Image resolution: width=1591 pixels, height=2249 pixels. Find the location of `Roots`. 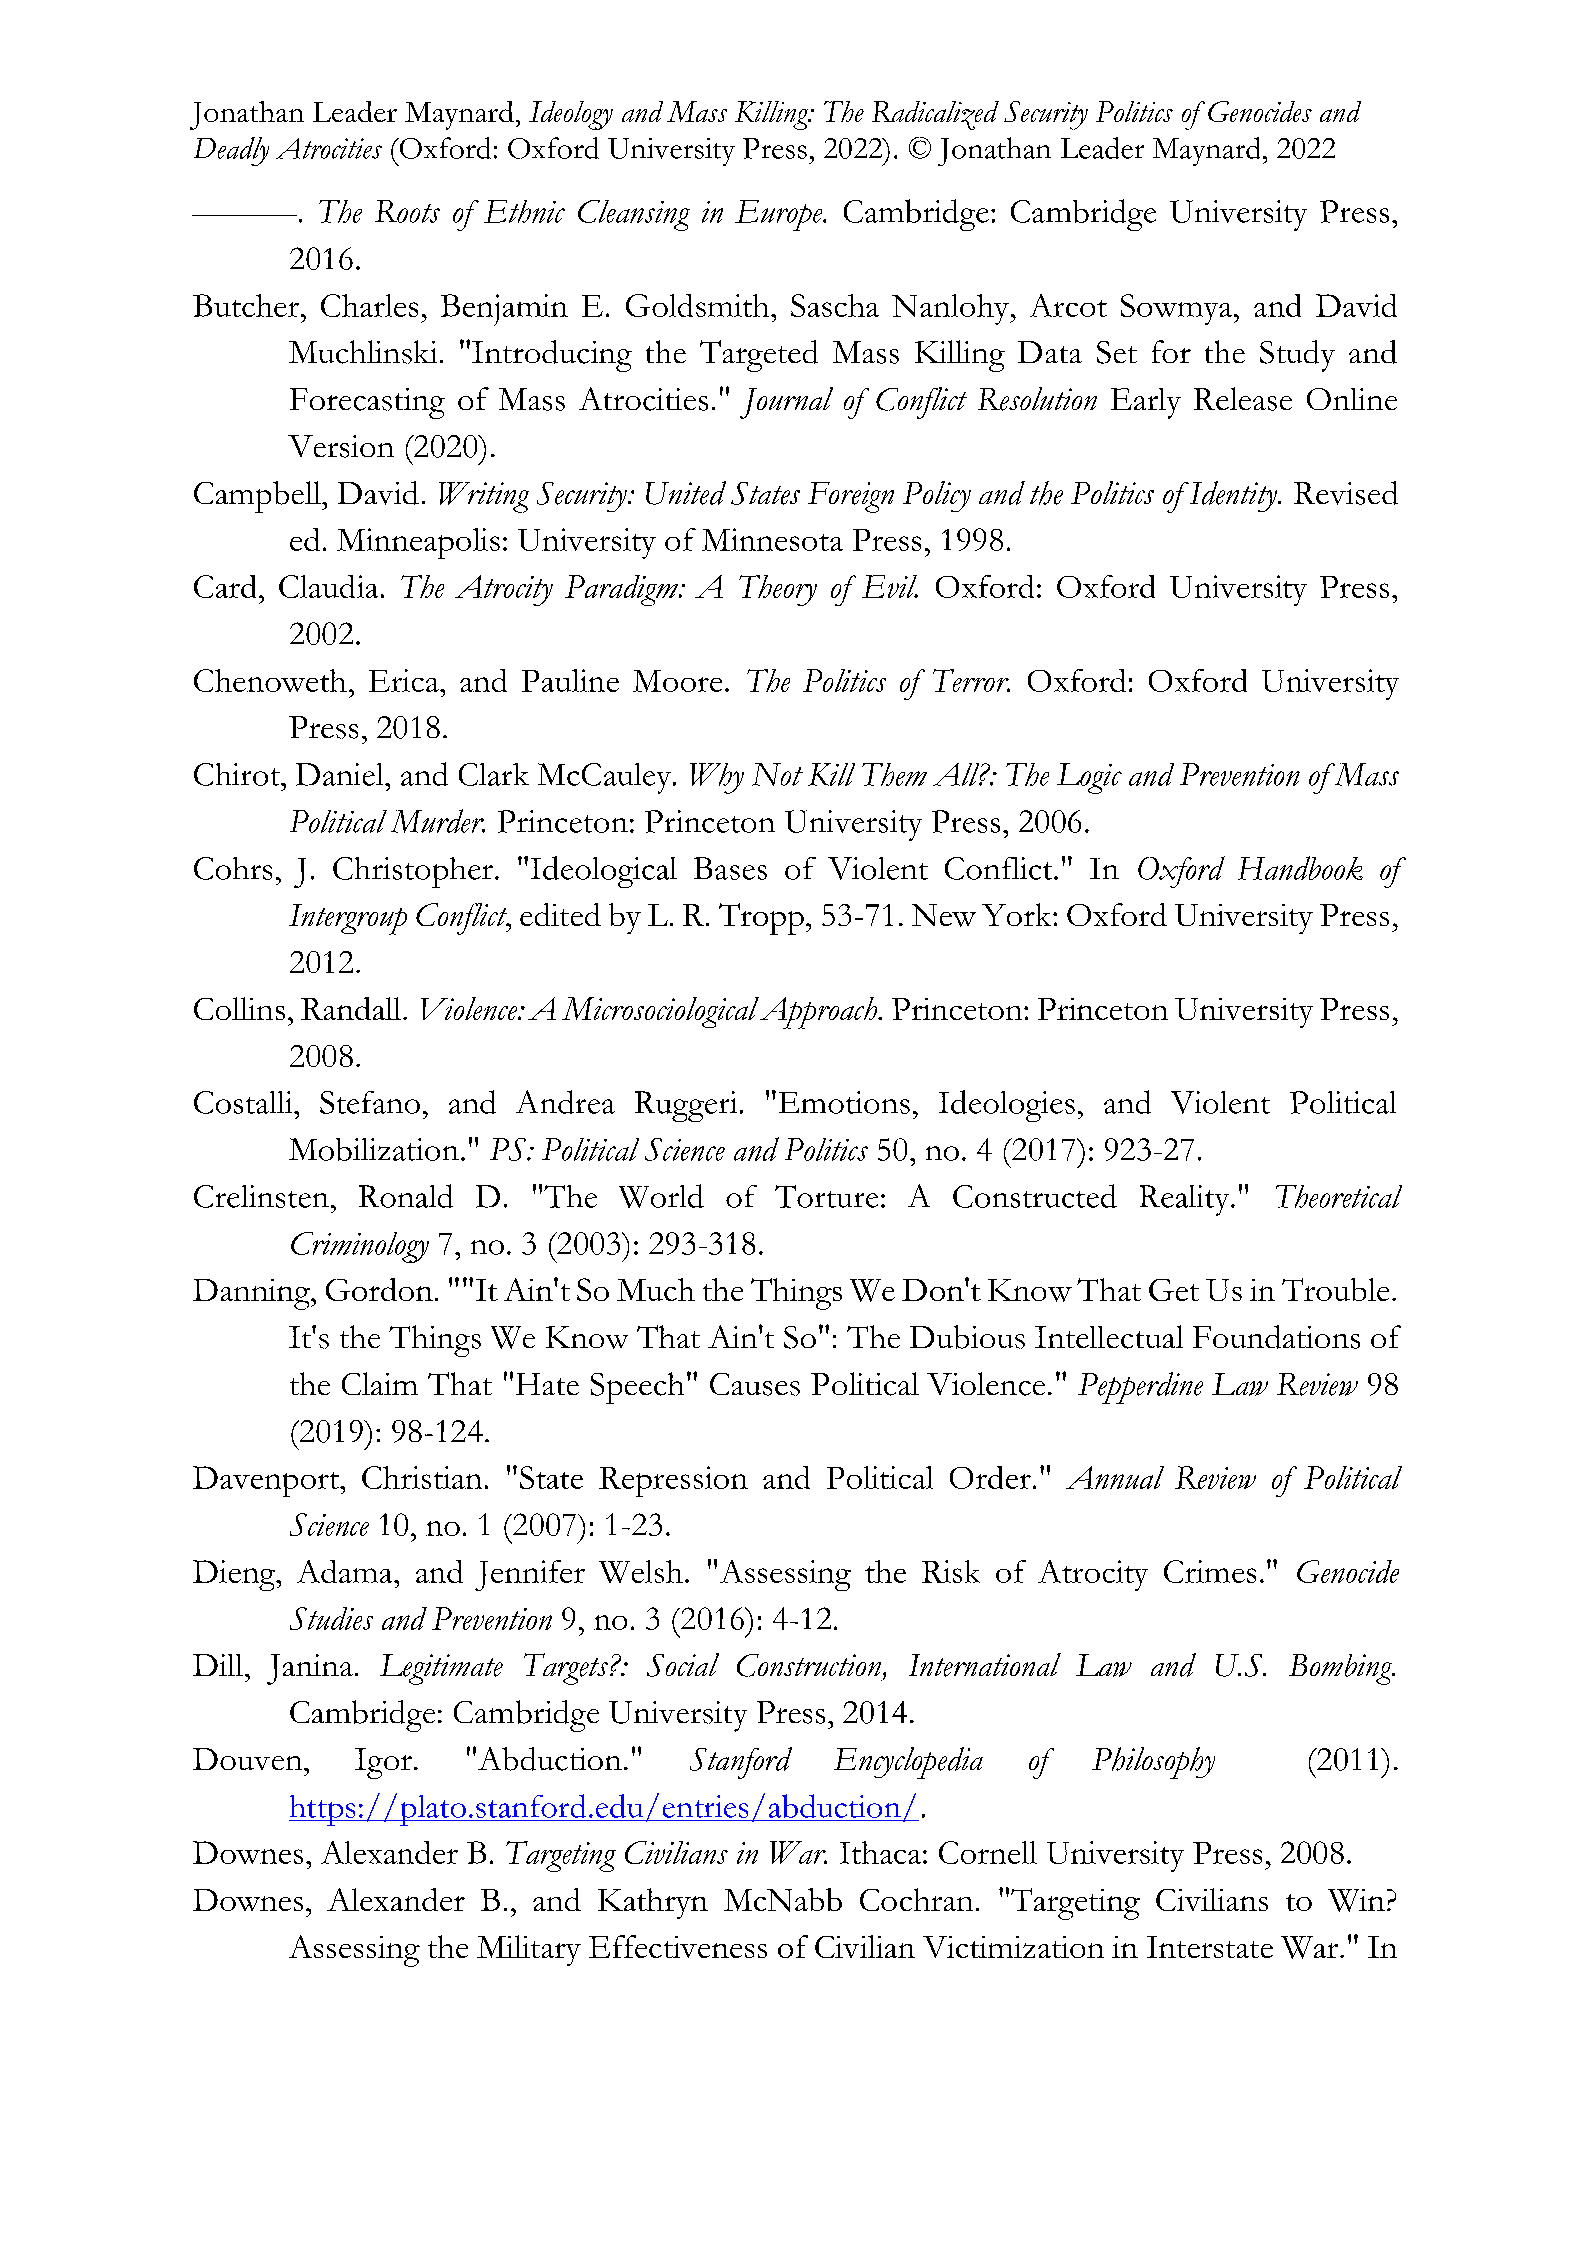

Roots is located at coordinates (407, 211).
